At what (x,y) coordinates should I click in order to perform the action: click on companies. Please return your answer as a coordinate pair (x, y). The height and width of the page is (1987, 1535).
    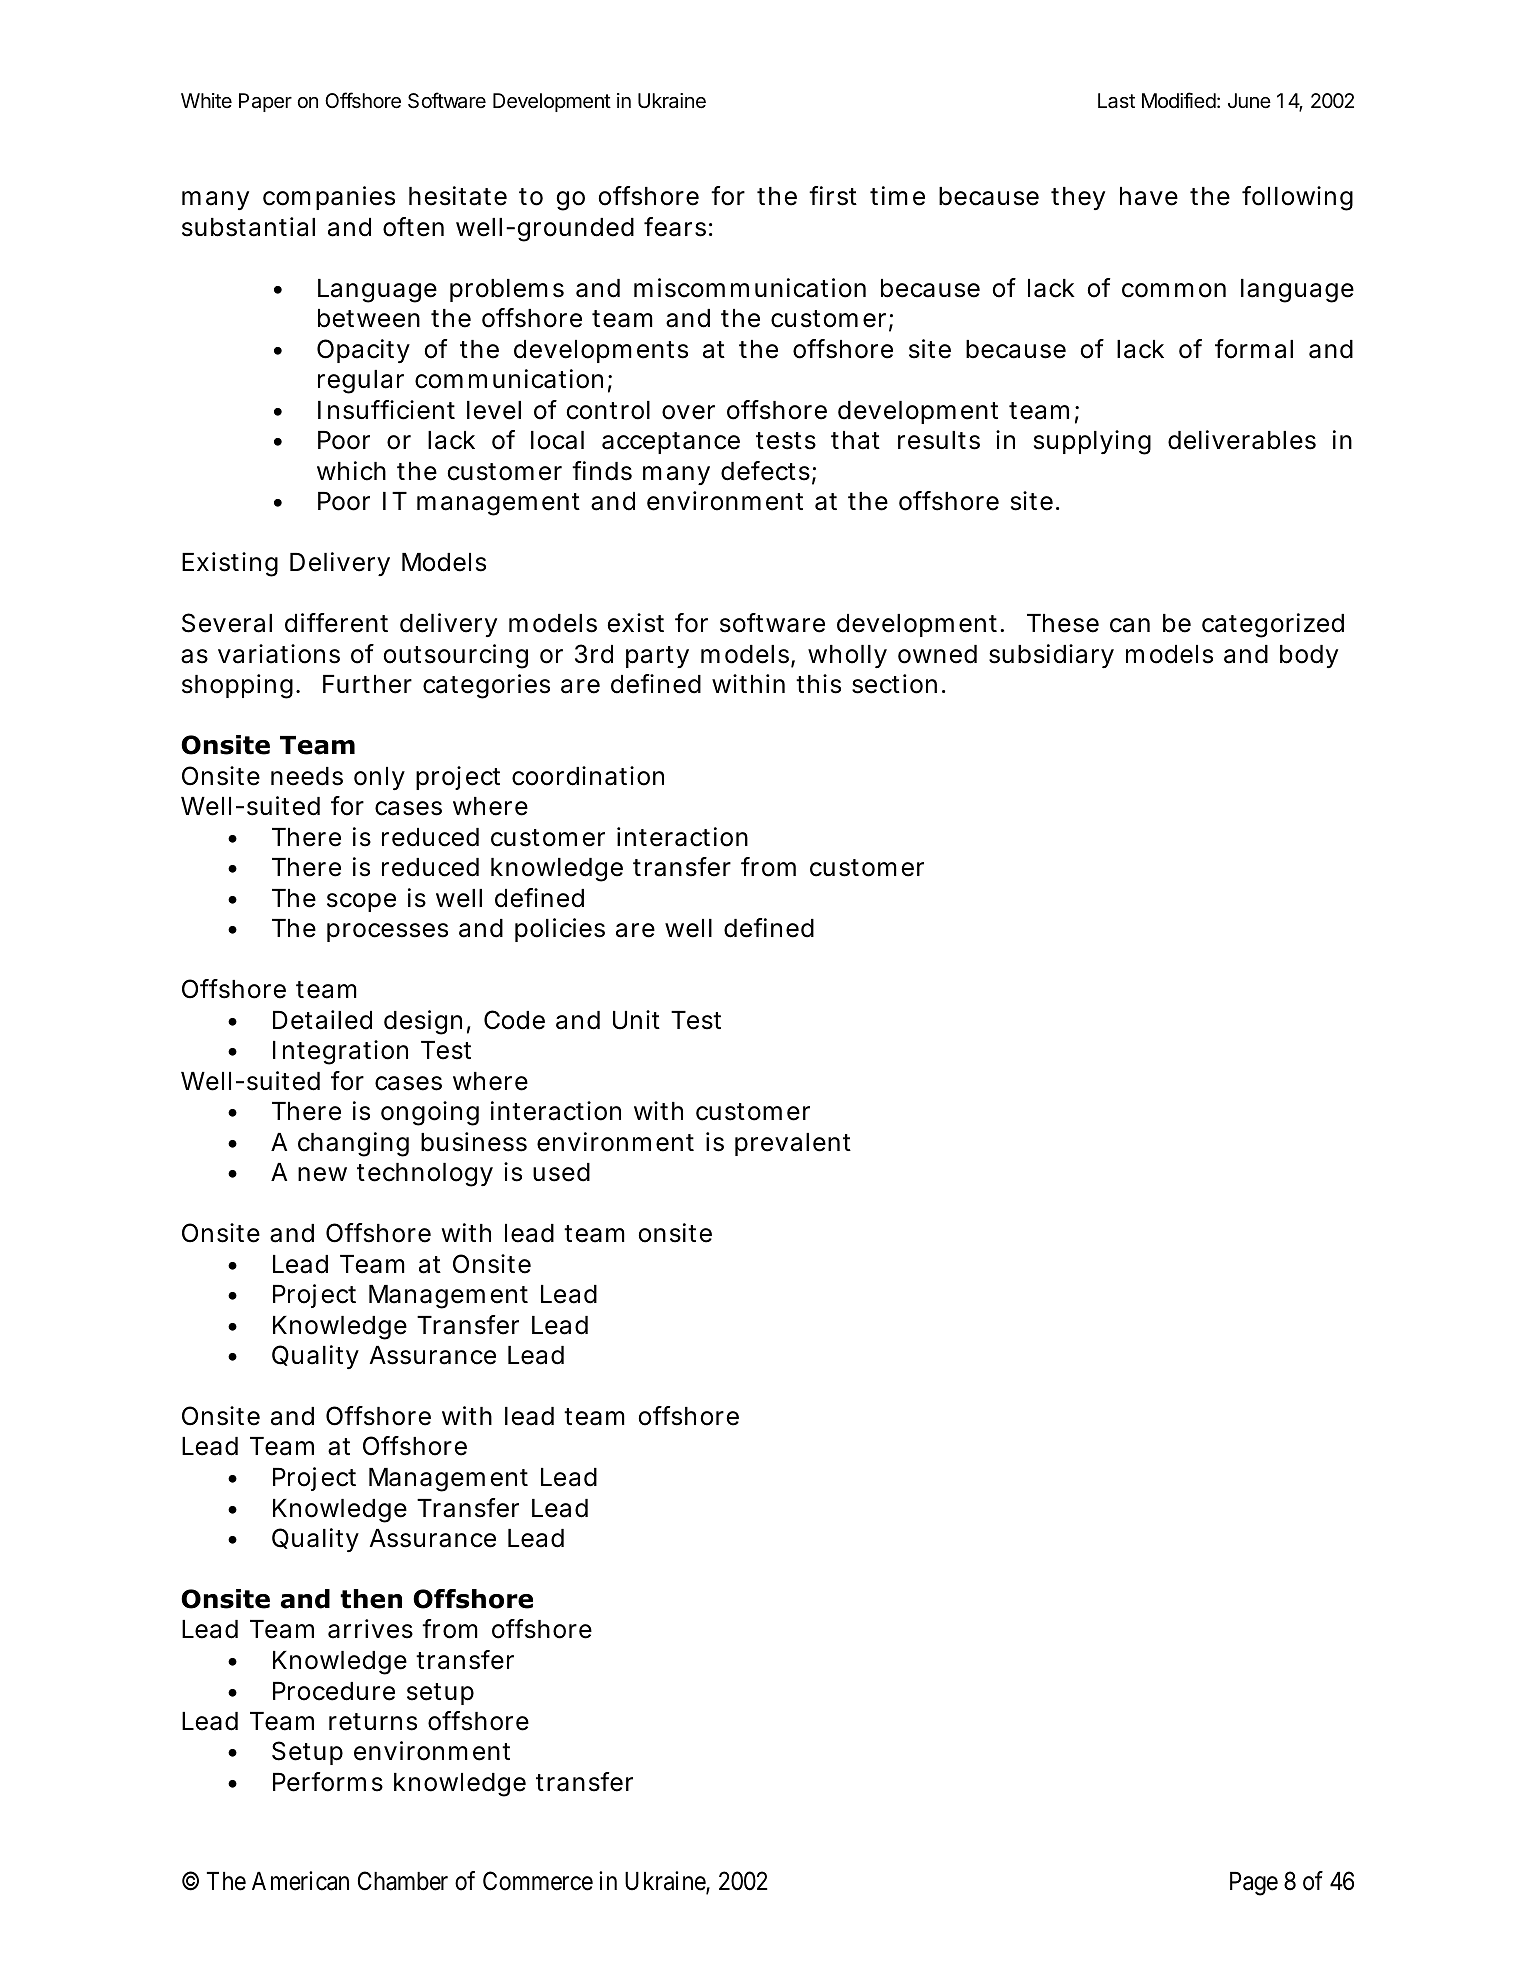
    Looking at the image, I should click on (329, 198).
